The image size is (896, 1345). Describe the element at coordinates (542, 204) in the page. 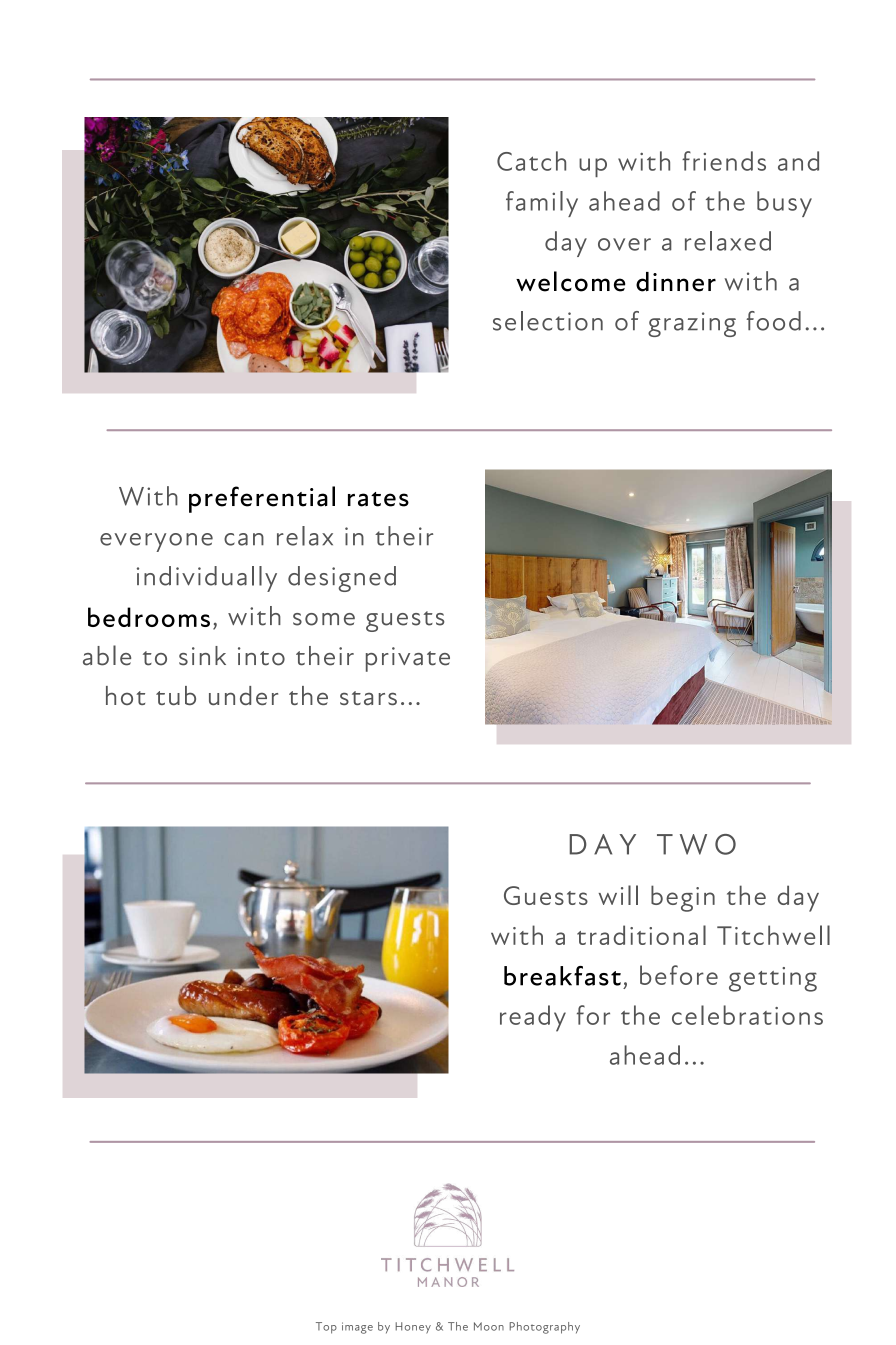

I see `family` at that location.
